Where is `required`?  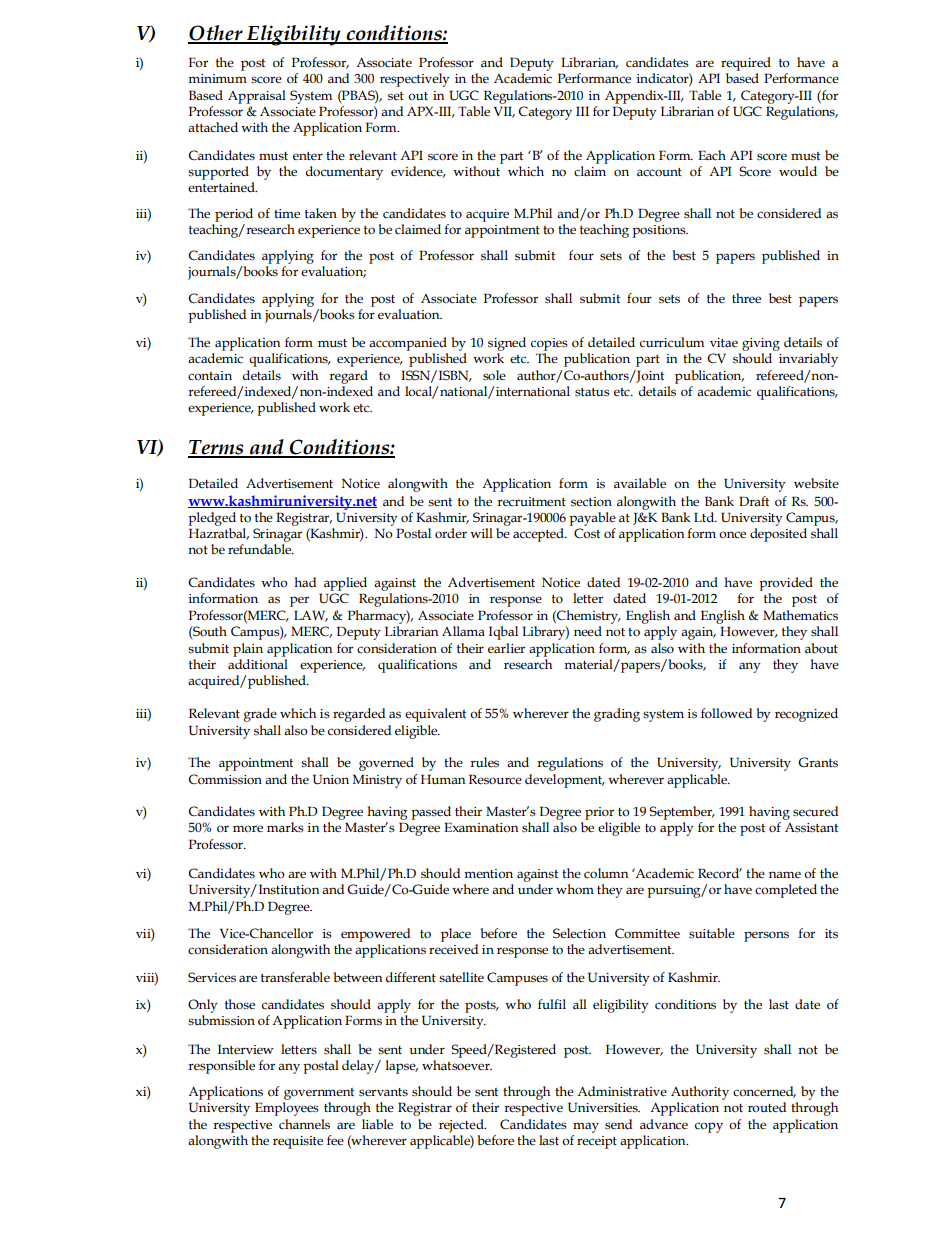
required is located at coordinates (746, 64).
